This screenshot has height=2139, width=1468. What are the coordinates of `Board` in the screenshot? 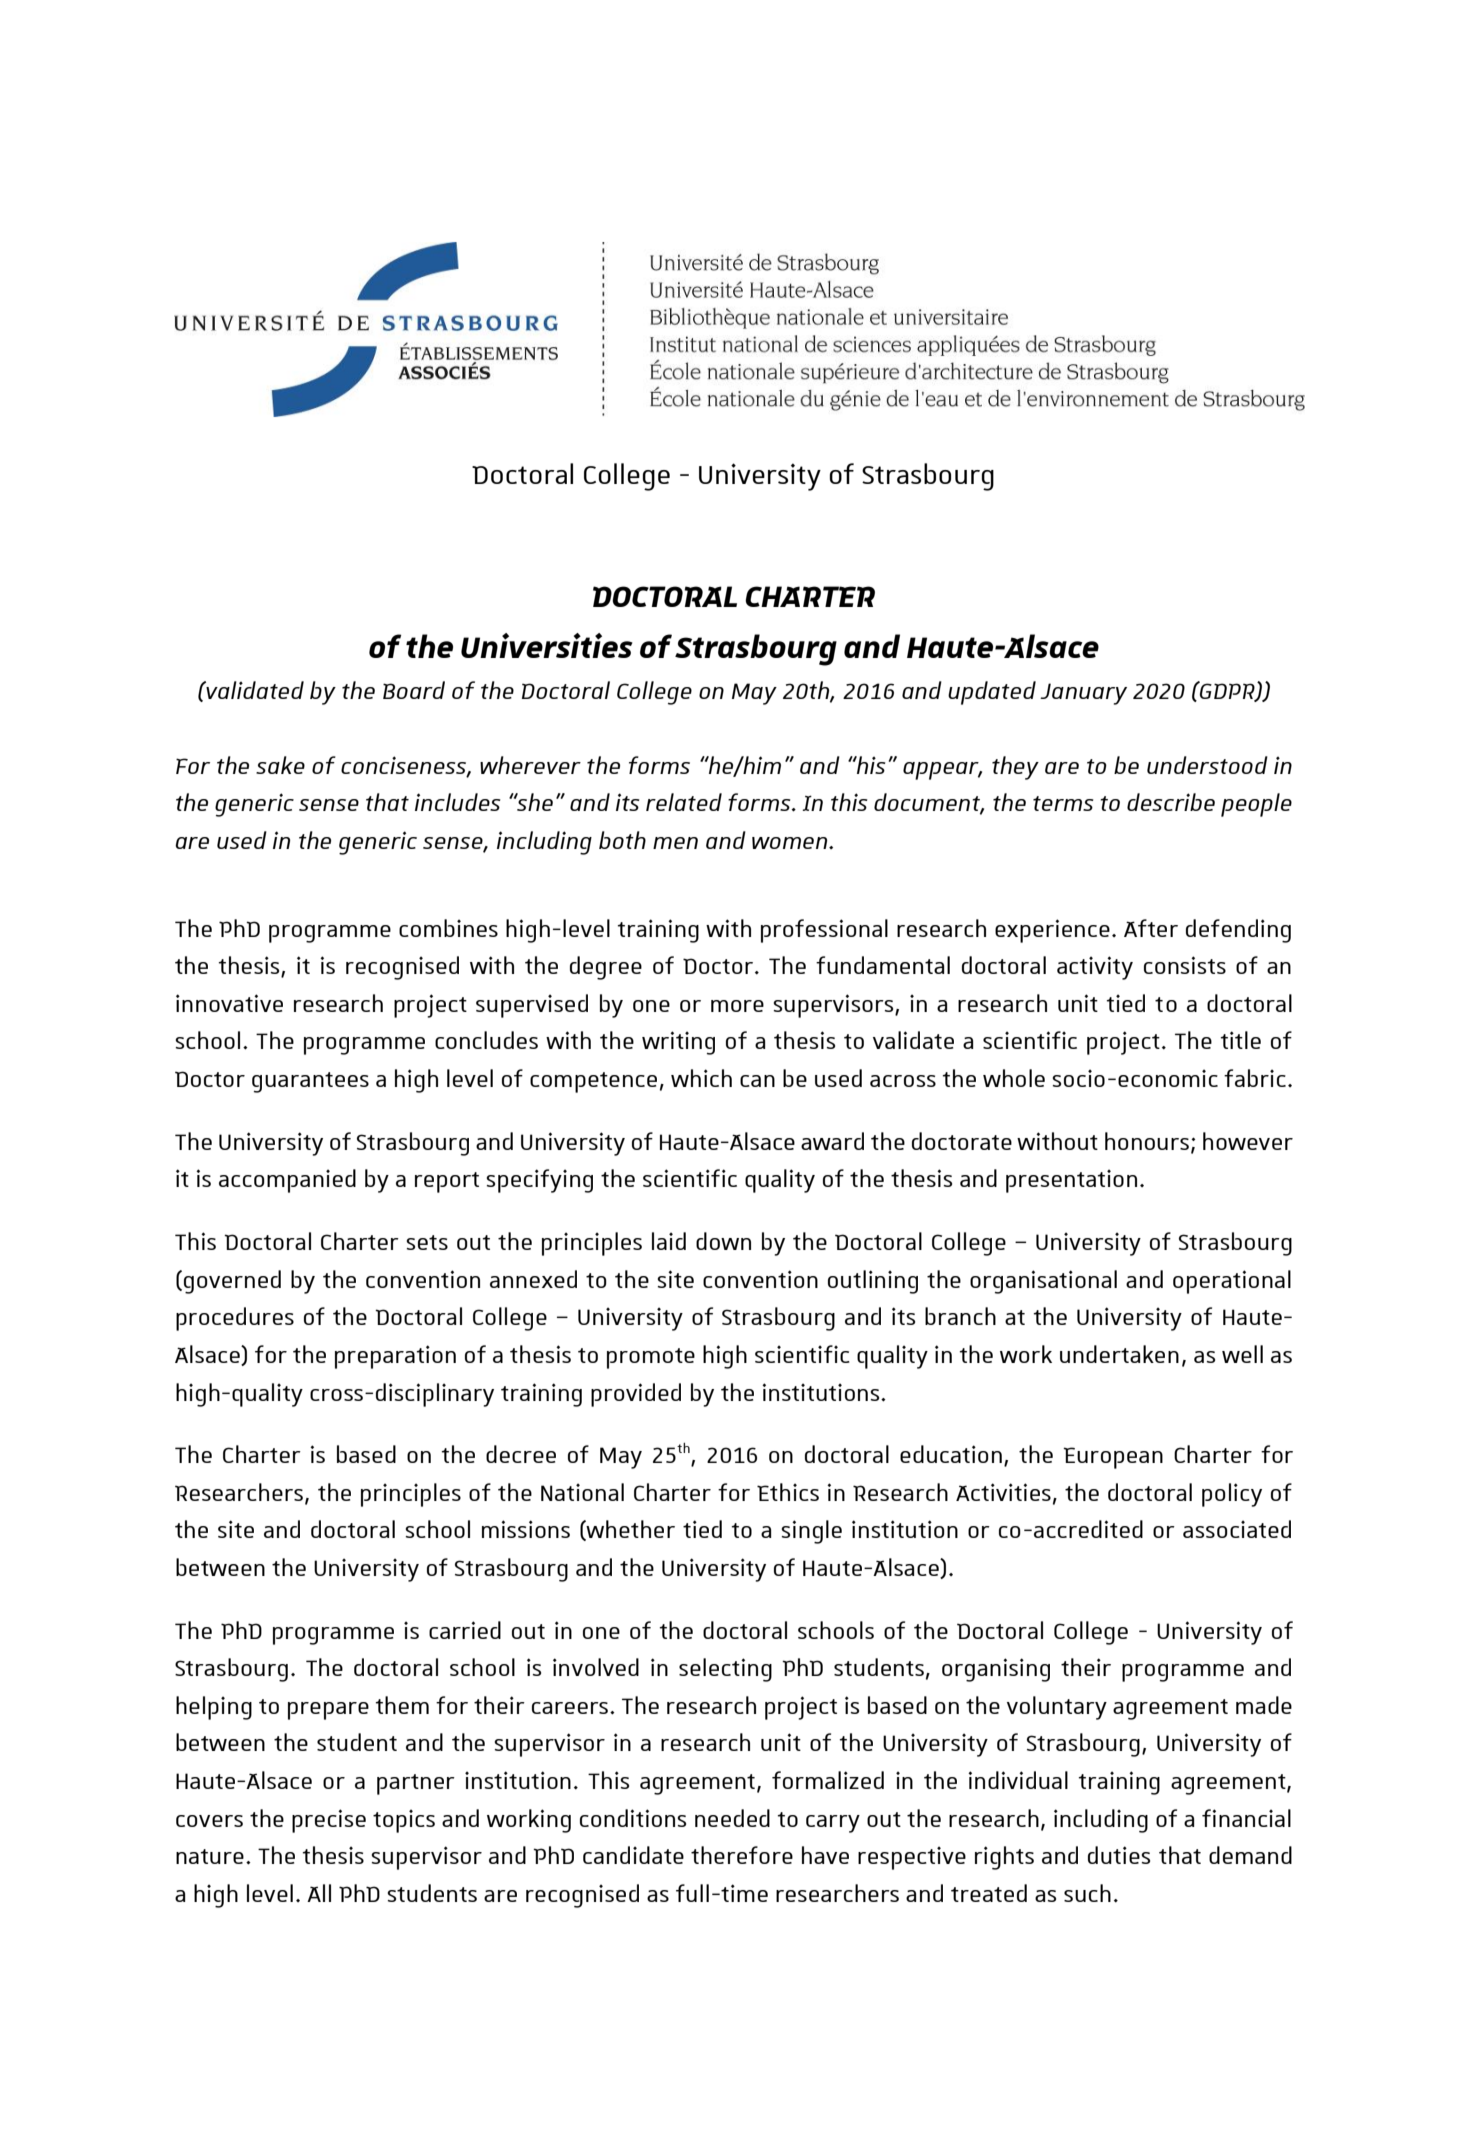 It's located at (414, 690).
